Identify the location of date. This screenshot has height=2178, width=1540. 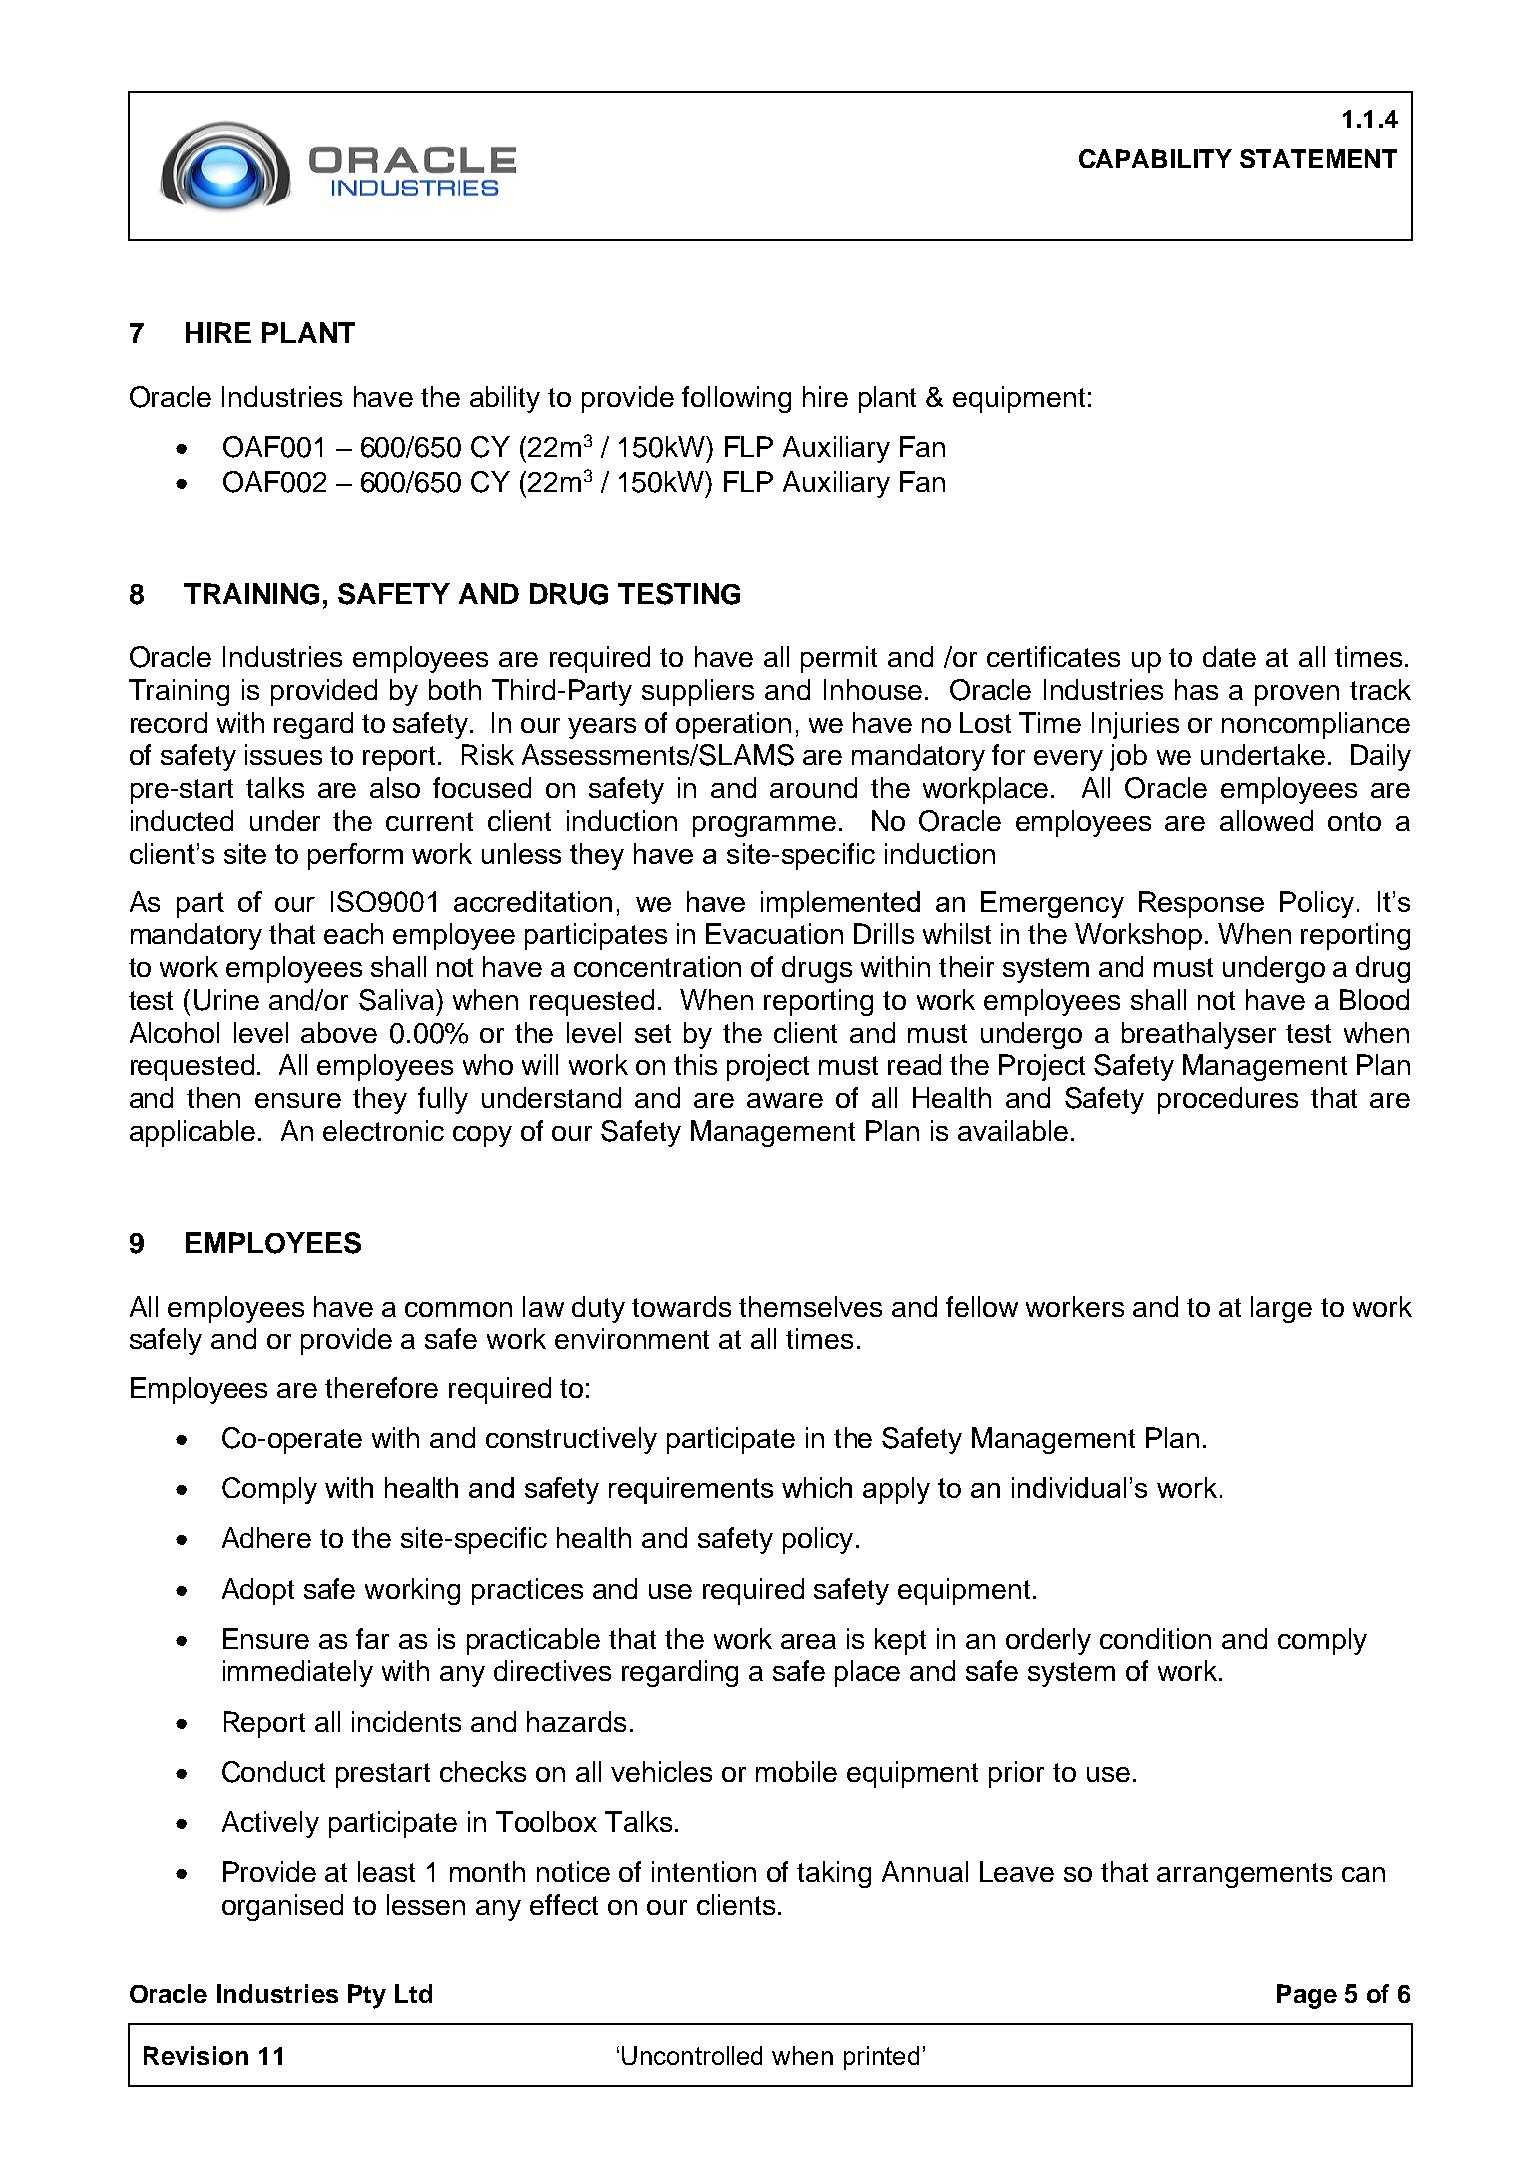
(1229, 656).
